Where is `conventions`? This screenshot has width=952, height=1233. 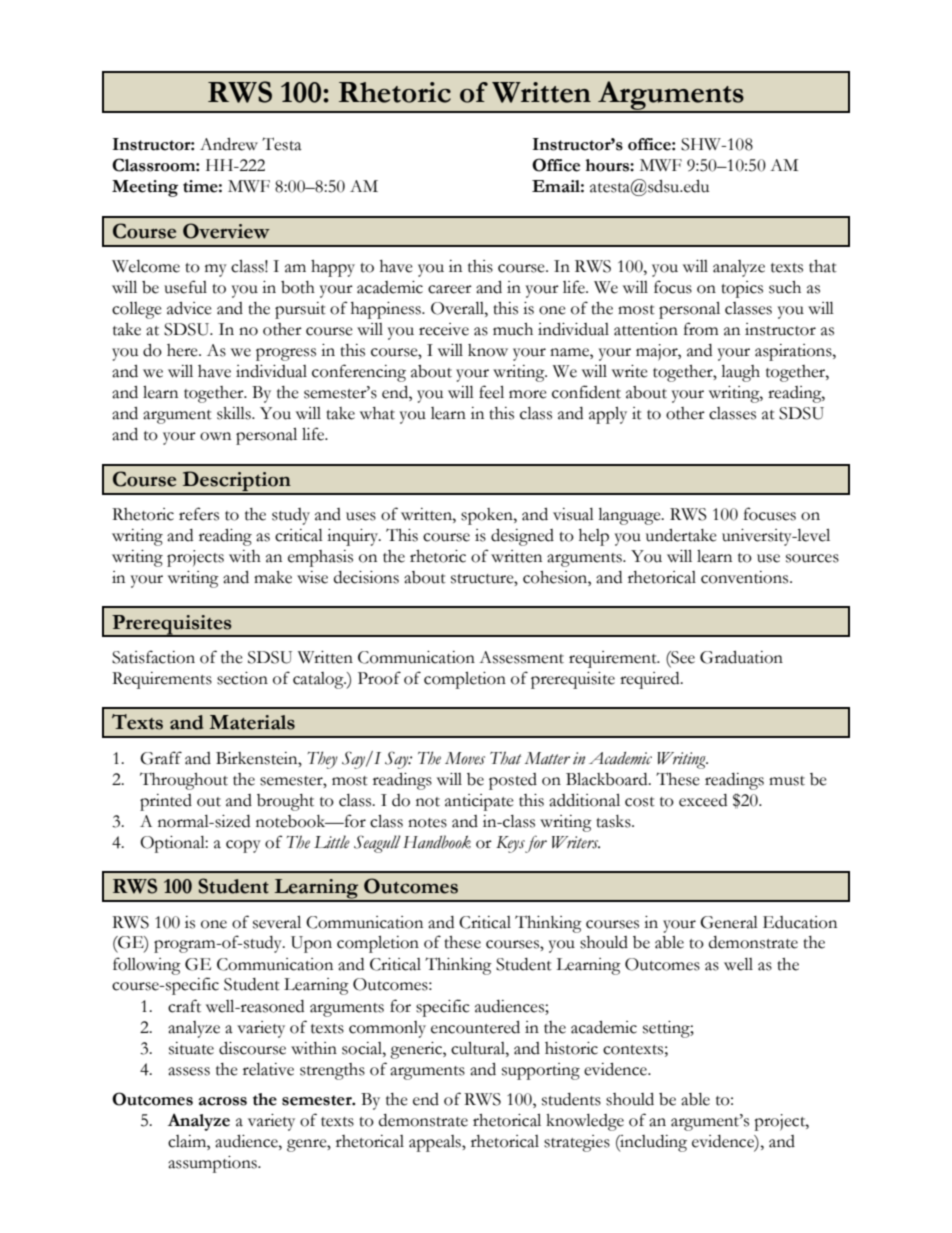
conventions is located at coordinates (746, 577).
